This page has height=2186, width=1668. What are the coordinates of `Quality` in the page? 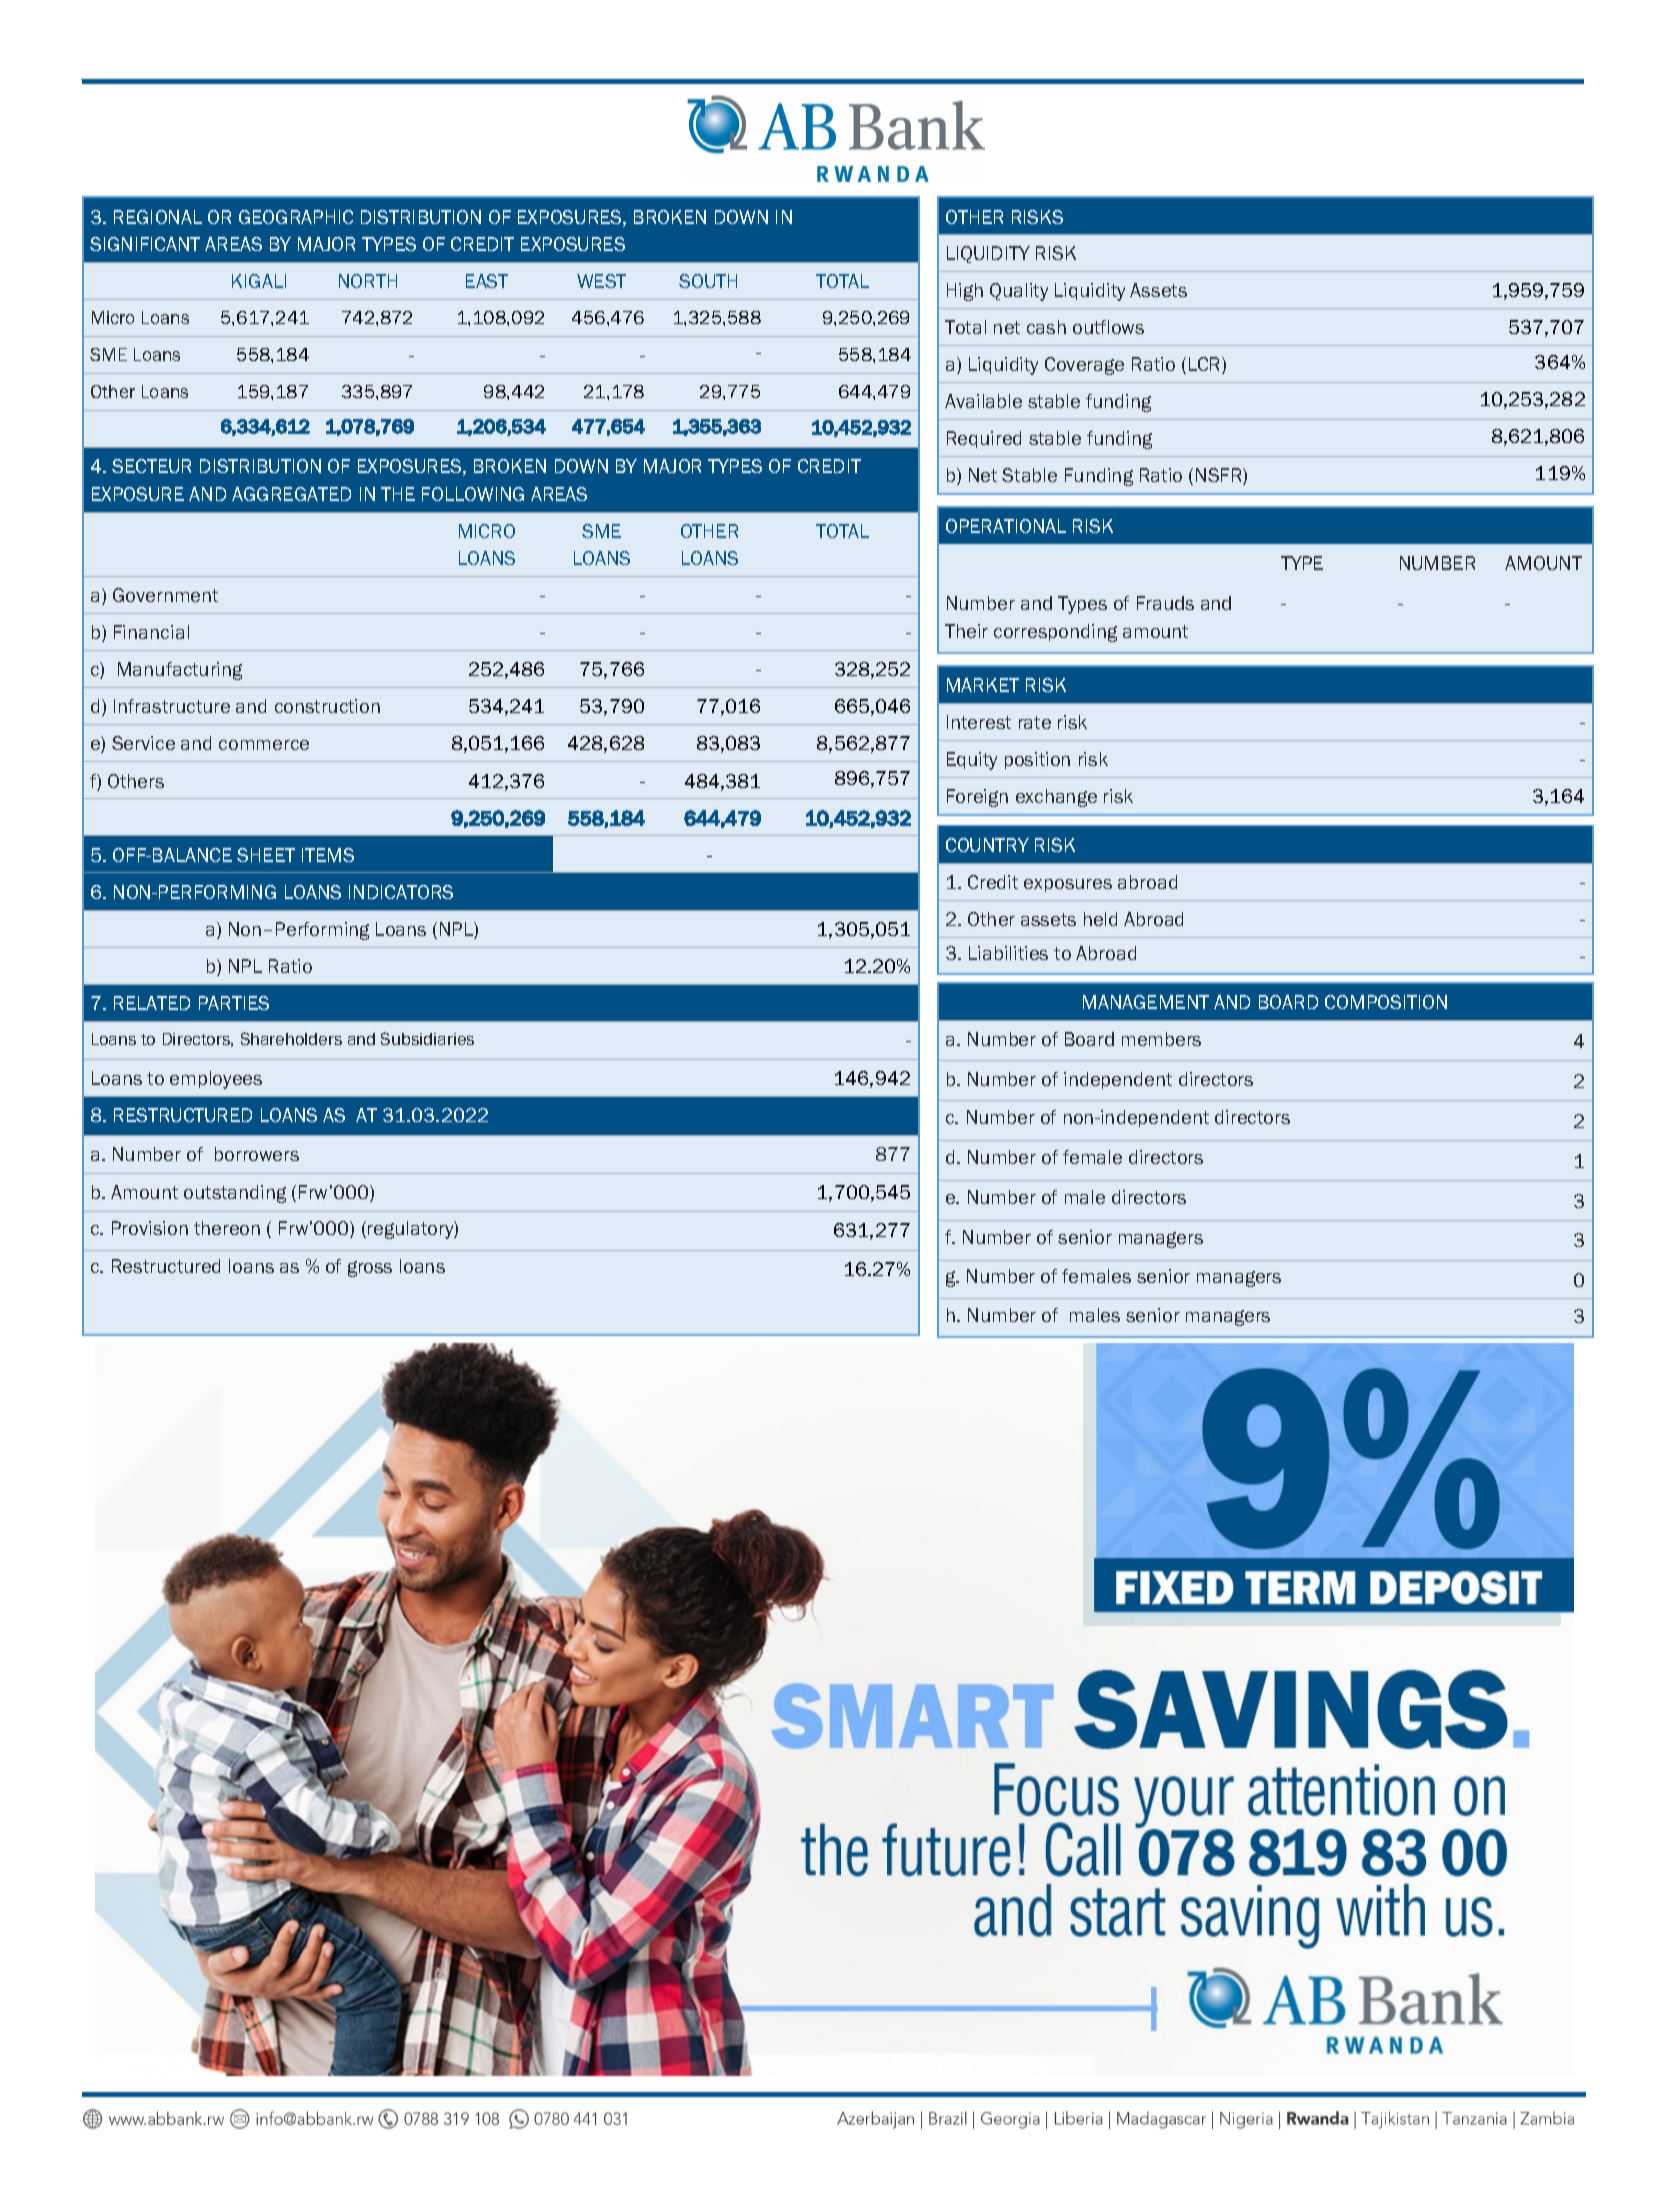 It's located at (1019, 292).
